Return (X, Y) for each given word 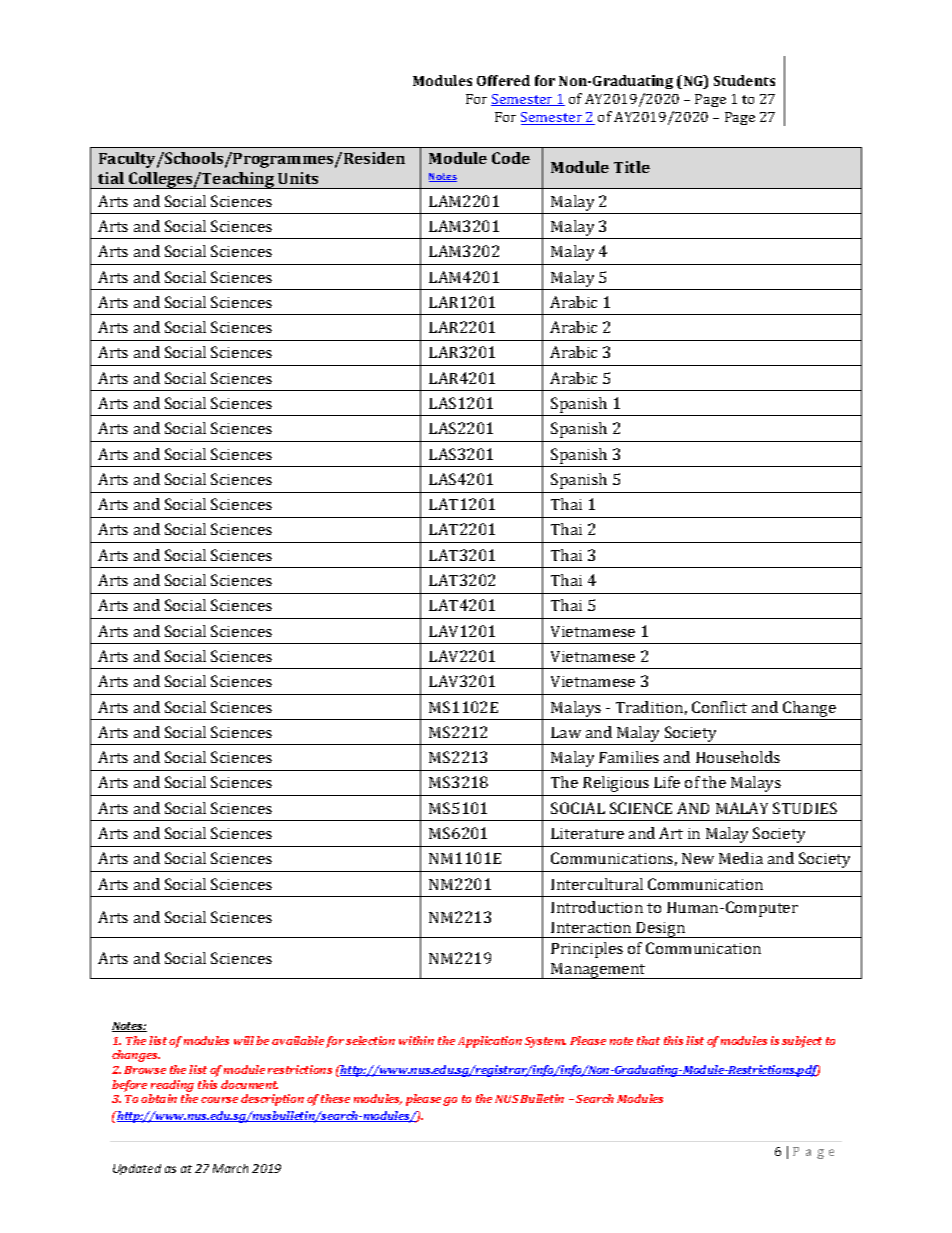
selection (370, 1040)
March (230, 1168)
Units (298, 178)
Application (490, 1042)
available (298, 1040)
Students (744, 80)
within (416, 1040)
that (648, 1040)
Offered (503, 80)
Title (632, 167)
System (545, 1042)
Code (511, 158)
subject (802, 1042)
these (335, 1098)
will (244, 1040)
